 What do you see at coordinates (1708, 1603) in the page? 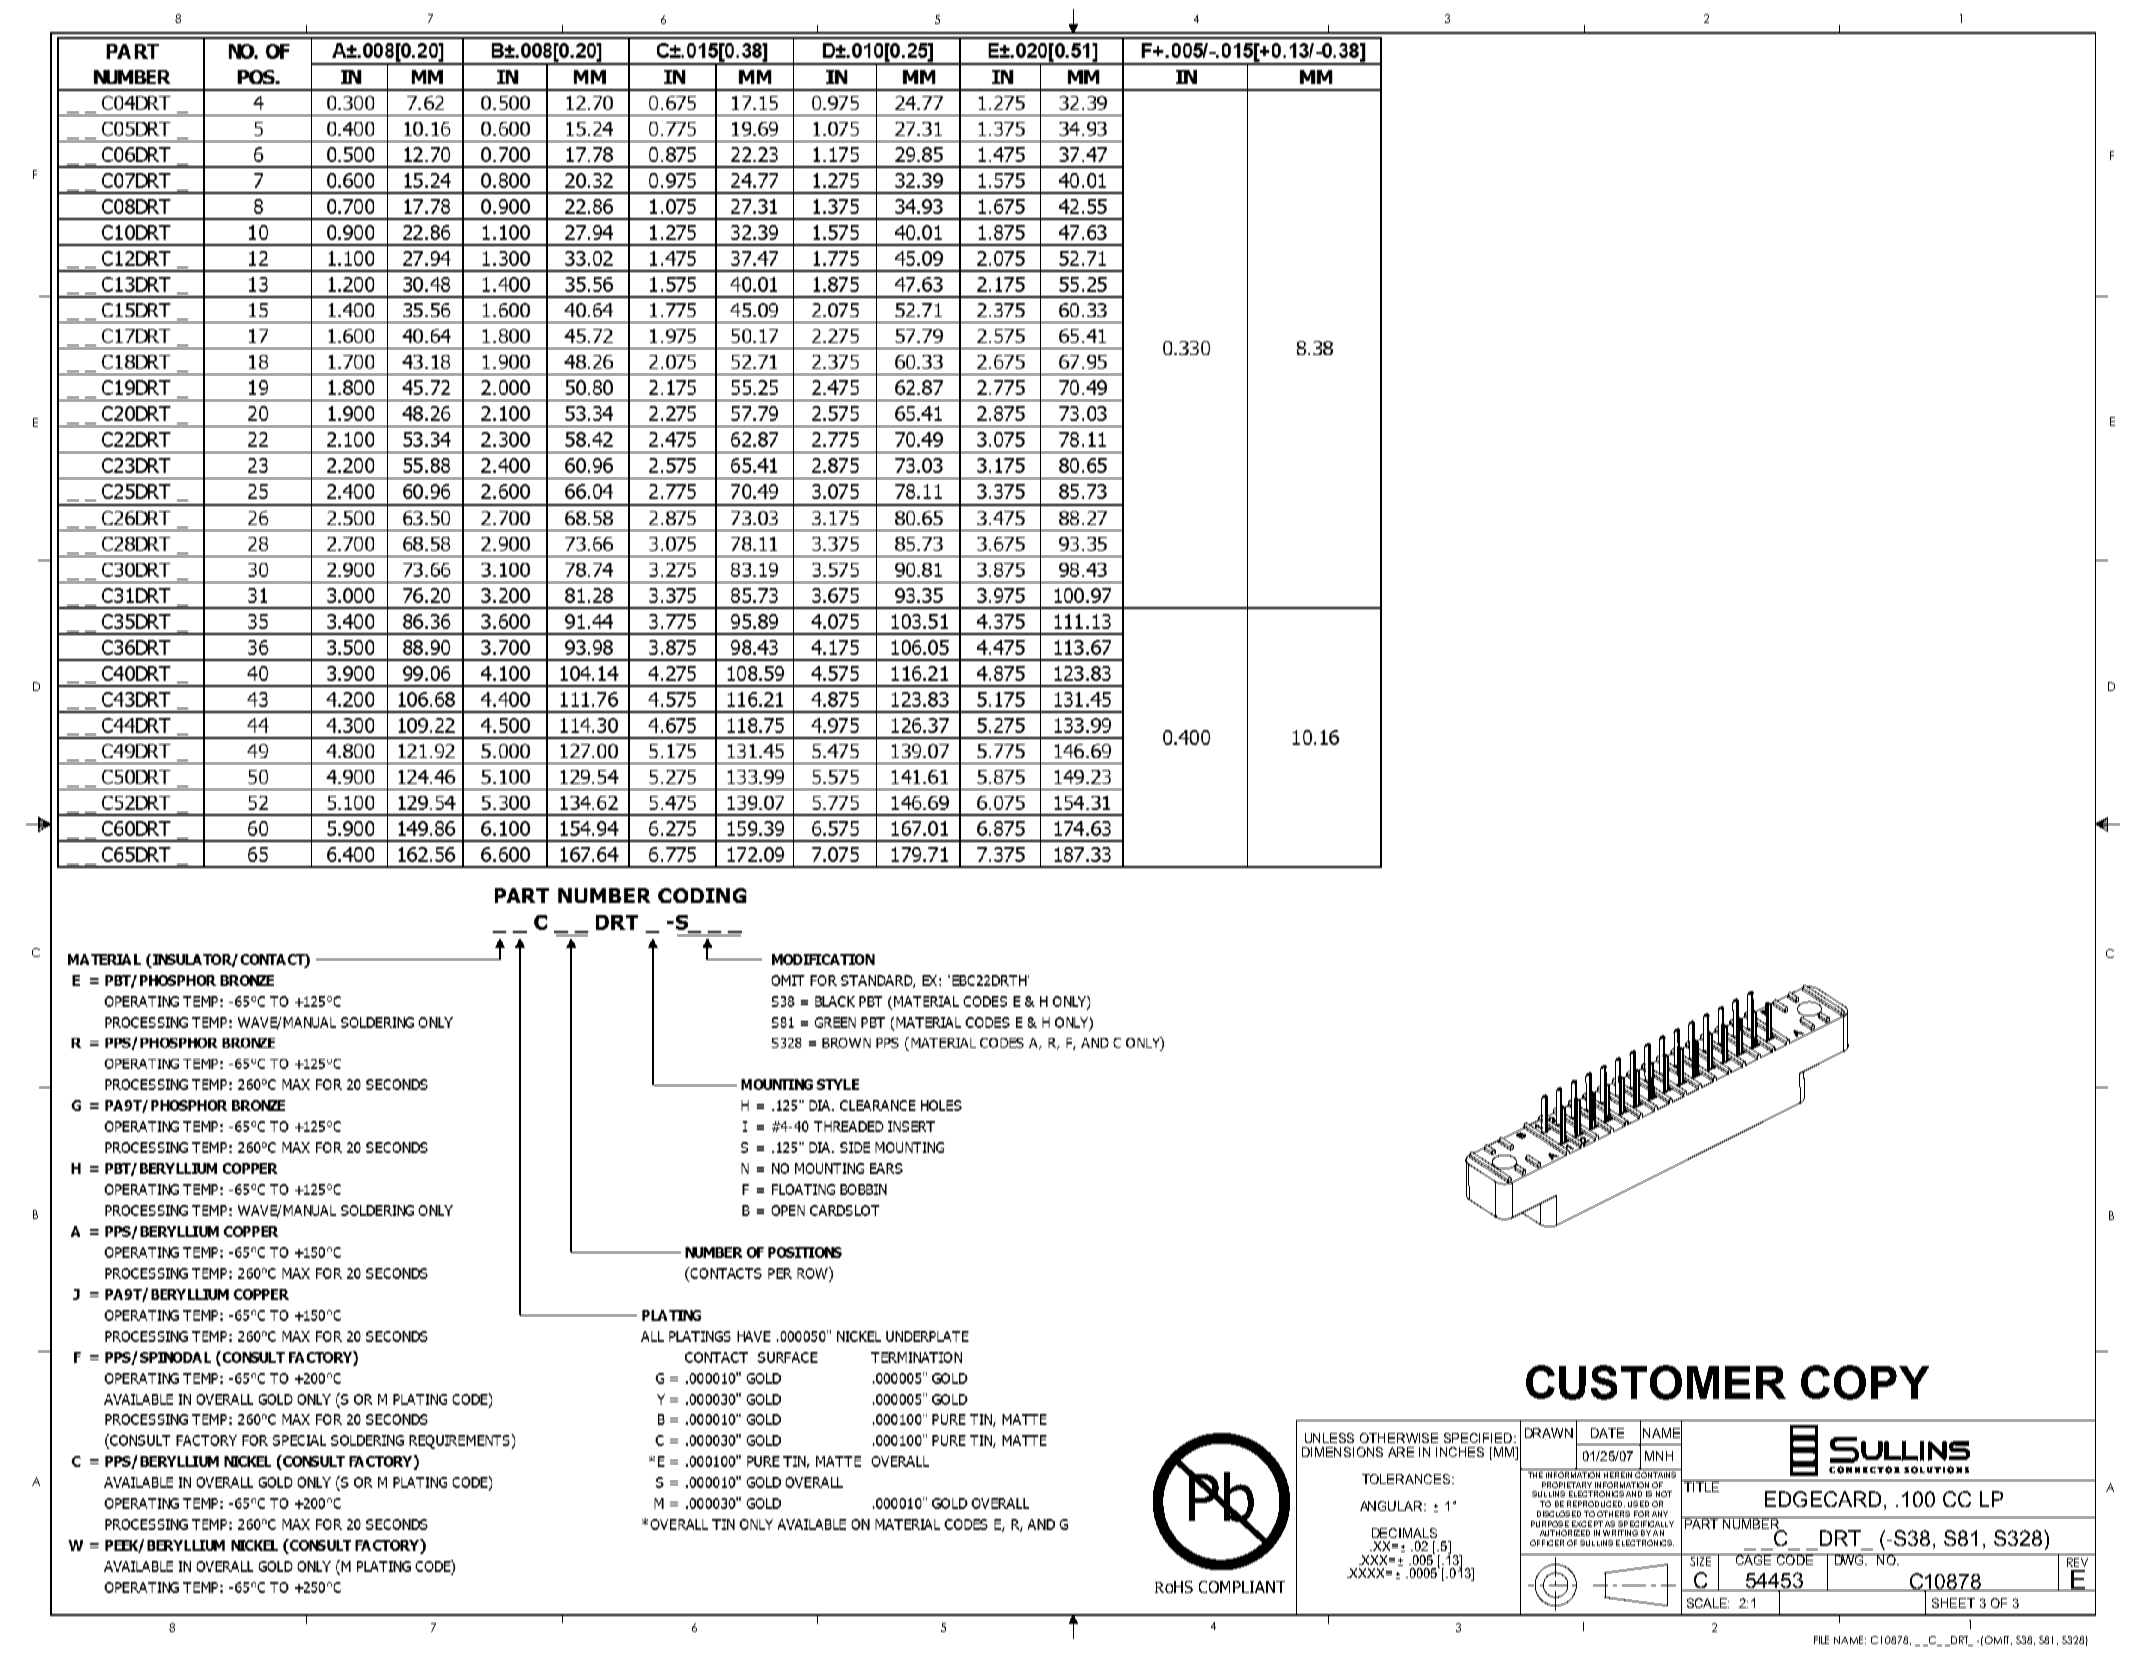
I see `SCALE` at bounding box center [1708, 1603].
